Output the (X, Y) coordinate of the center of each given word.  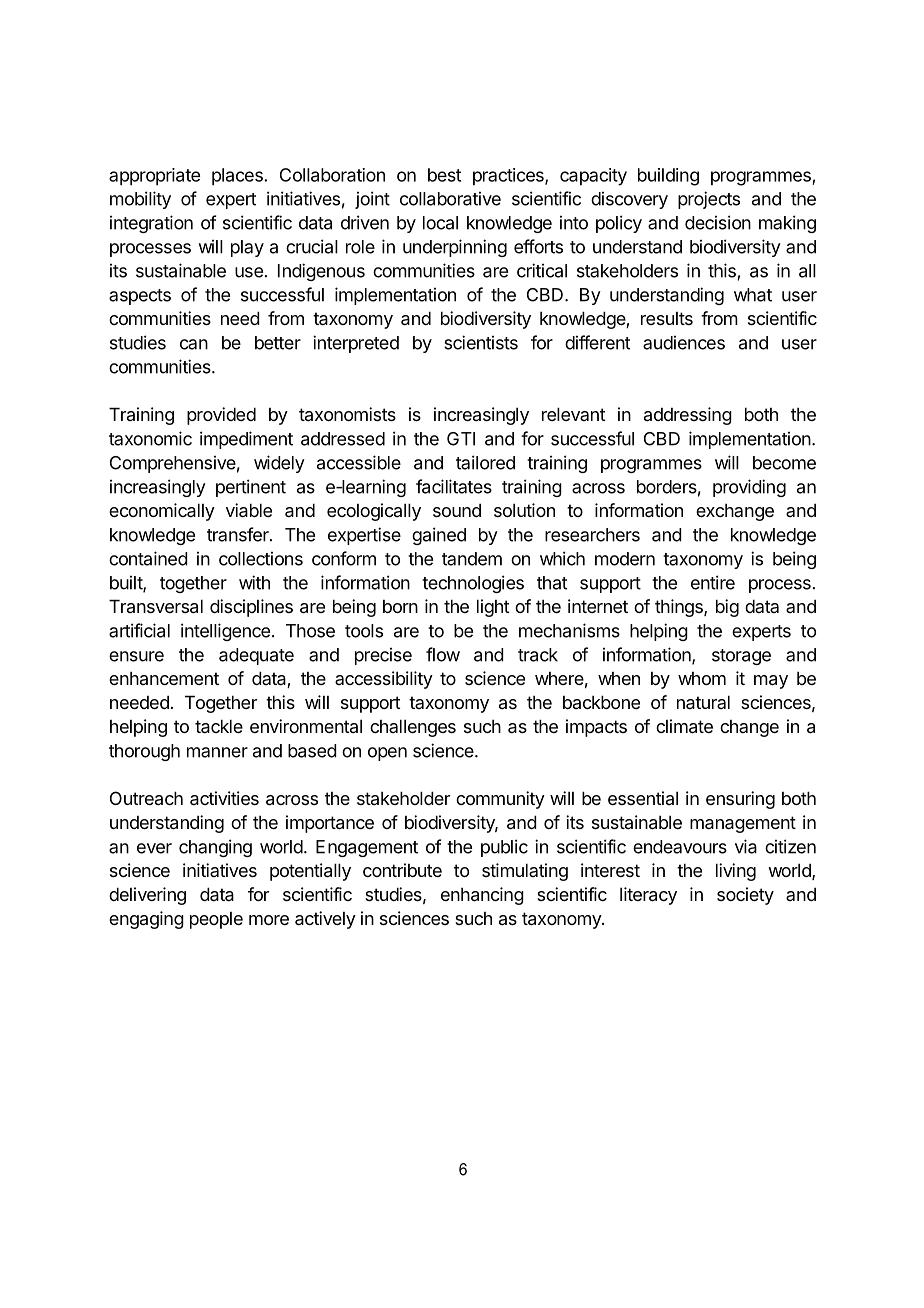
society (745, 896)
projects (709, 200)
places (238, 177)
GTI (461, 439)
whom (702, 678)
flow (443, 654)
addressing (688, 416)
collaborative (450, 199)
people (216, 920)
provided (221, 416)
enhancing (482, 896)
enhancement (164, 678)
